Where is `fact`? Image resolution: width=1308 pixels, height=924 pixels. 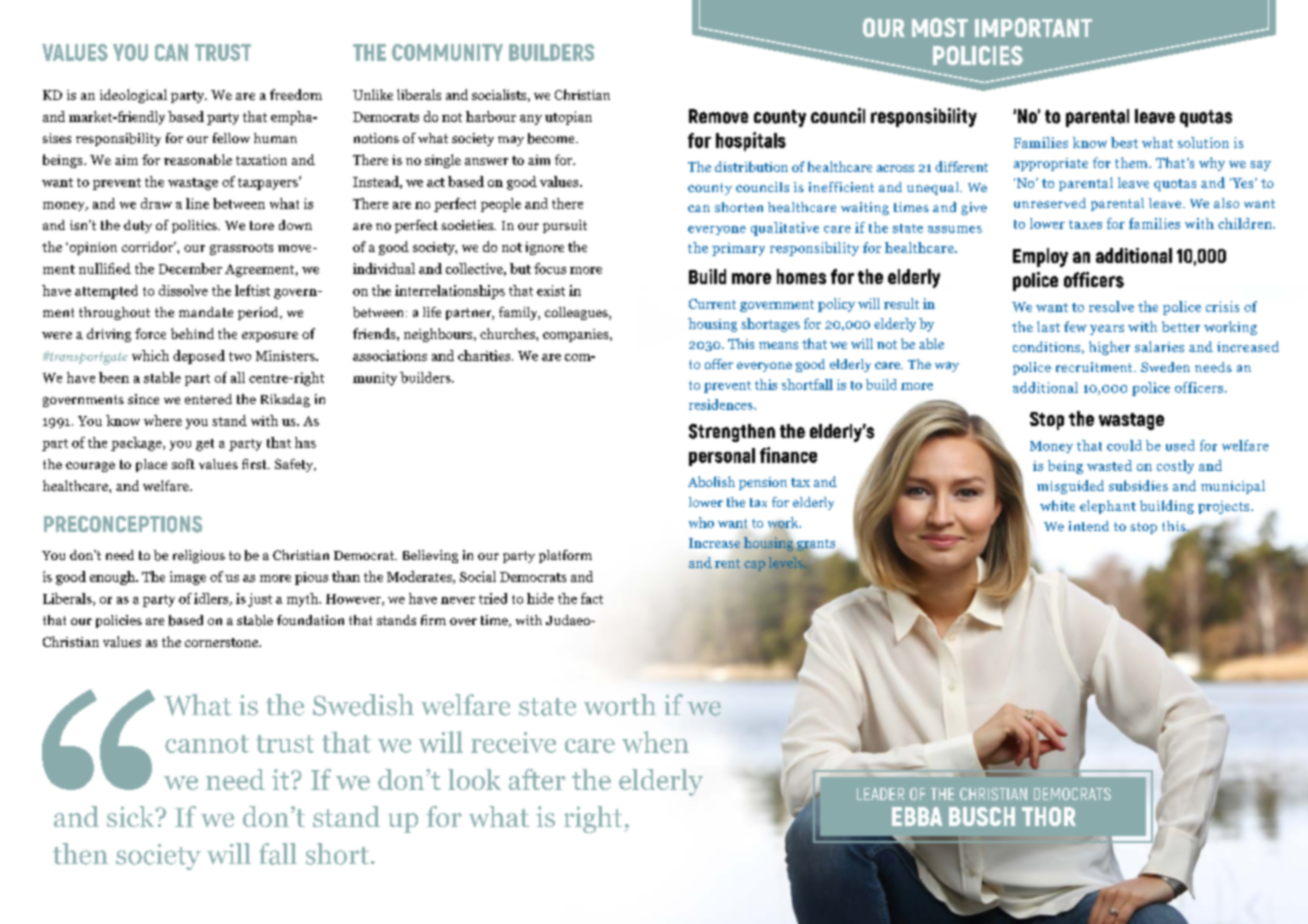
fact is located at coordinates (592, 598).
